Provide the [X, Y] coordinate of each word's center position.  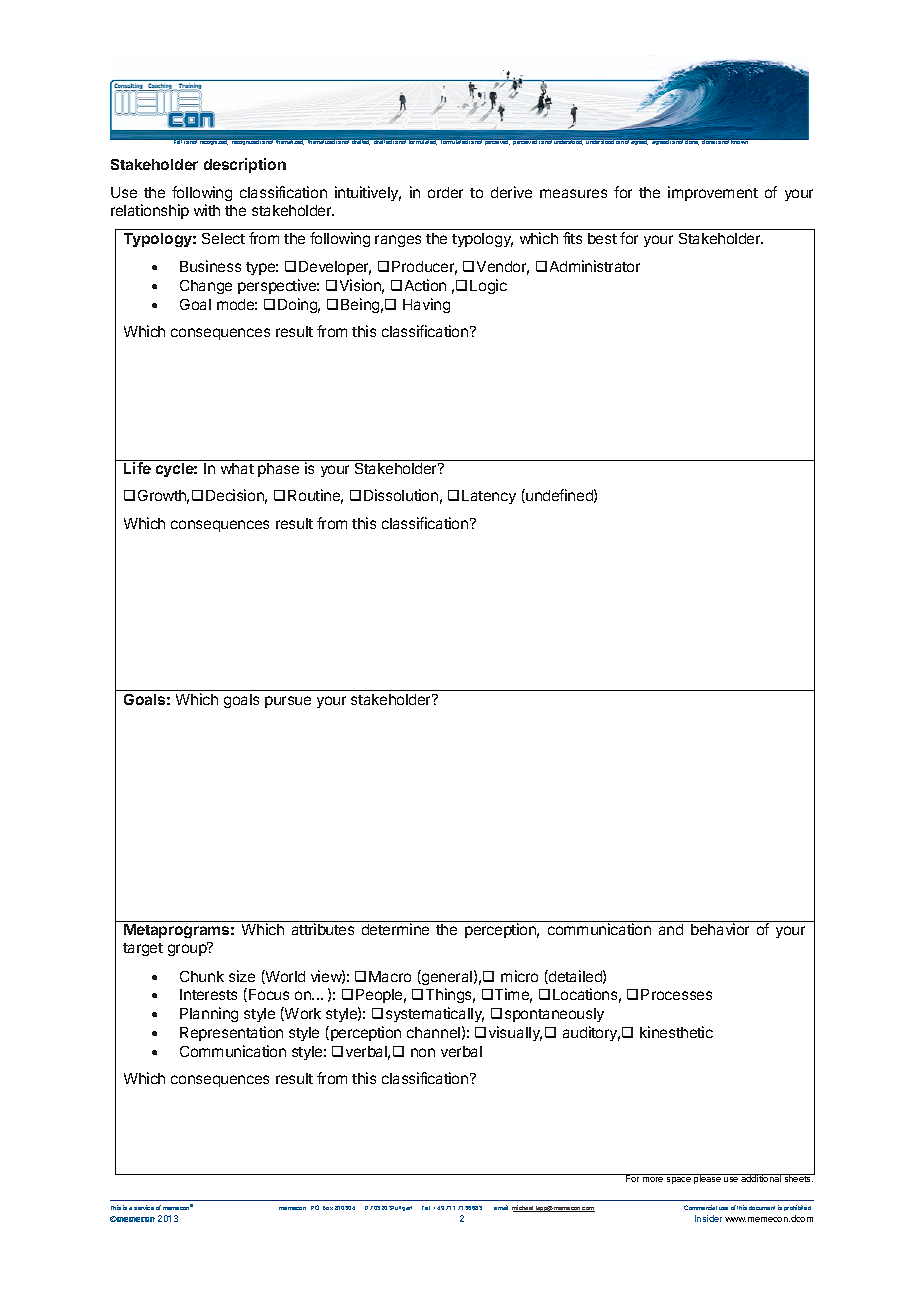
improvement [713, 193]
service [144, 1207]
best [602, 238]
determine [395, 929]
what [237, 468]
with [207, 210]
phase [278, 470]
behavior [720, 929]
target [143, 949]
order [445, 192]
